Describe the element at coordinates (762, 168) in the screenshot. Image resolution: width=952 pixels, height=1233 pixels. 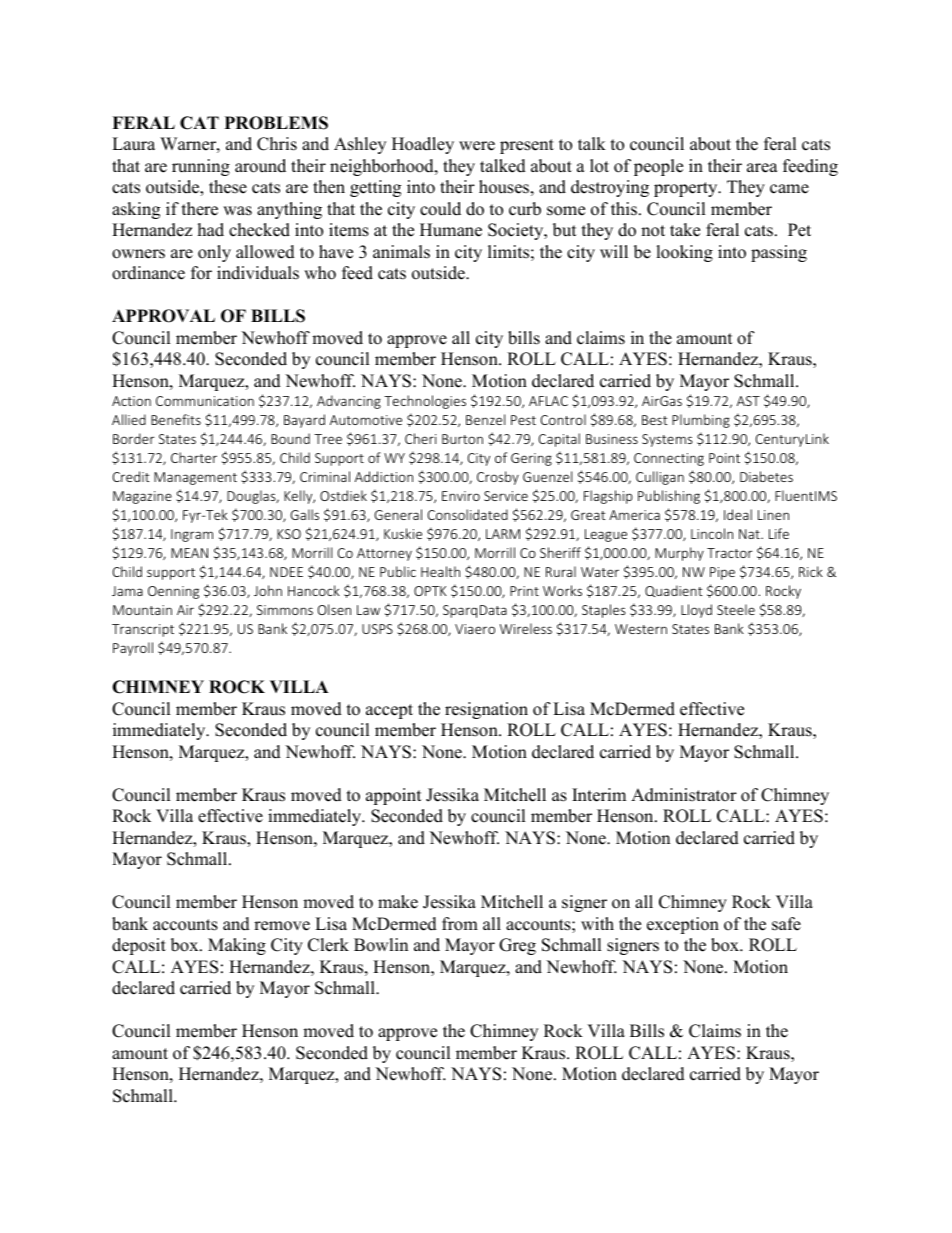
I see `area` at that location.
